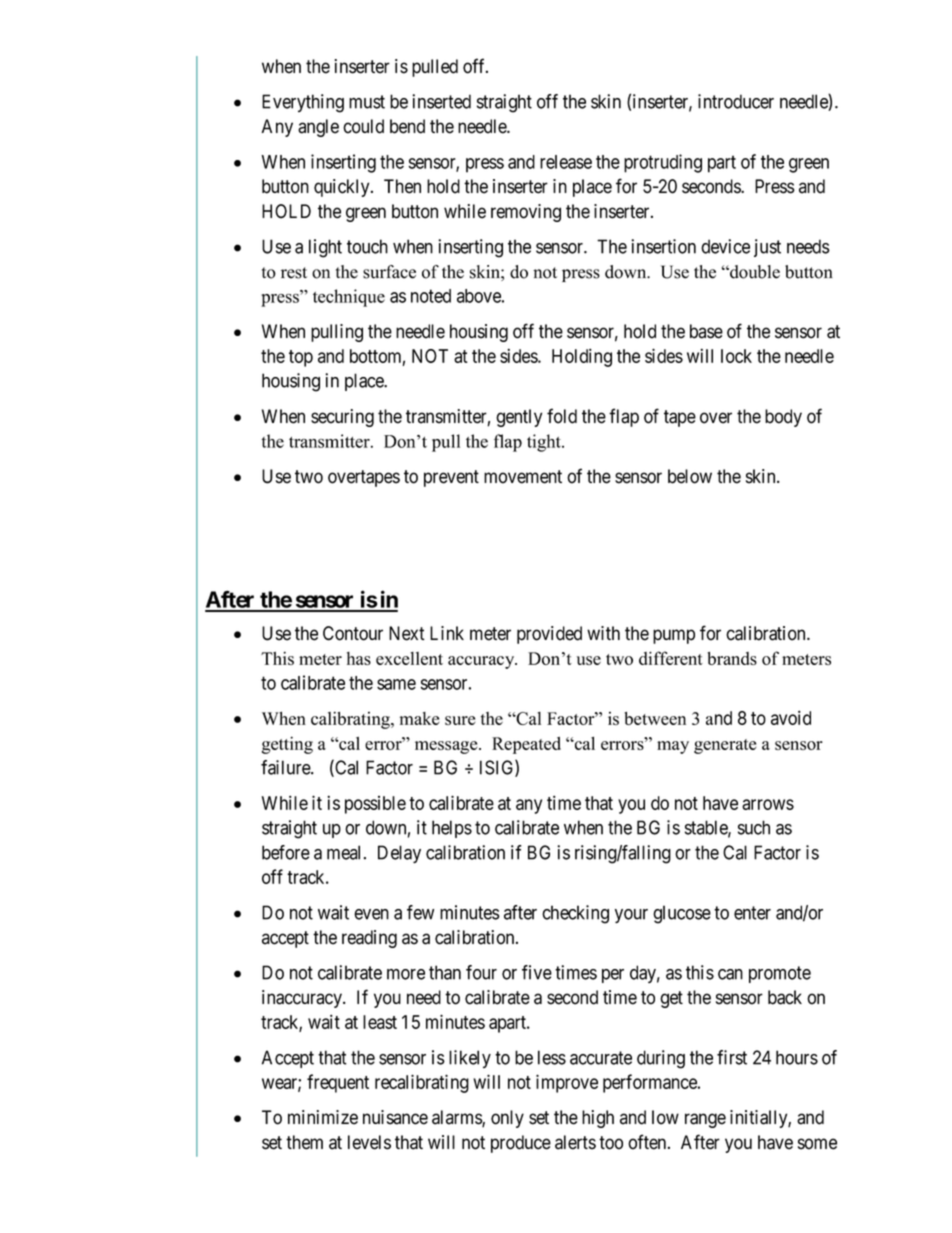 This document has width=952, height=1233. I want to click on tight, so click(545, 443).
